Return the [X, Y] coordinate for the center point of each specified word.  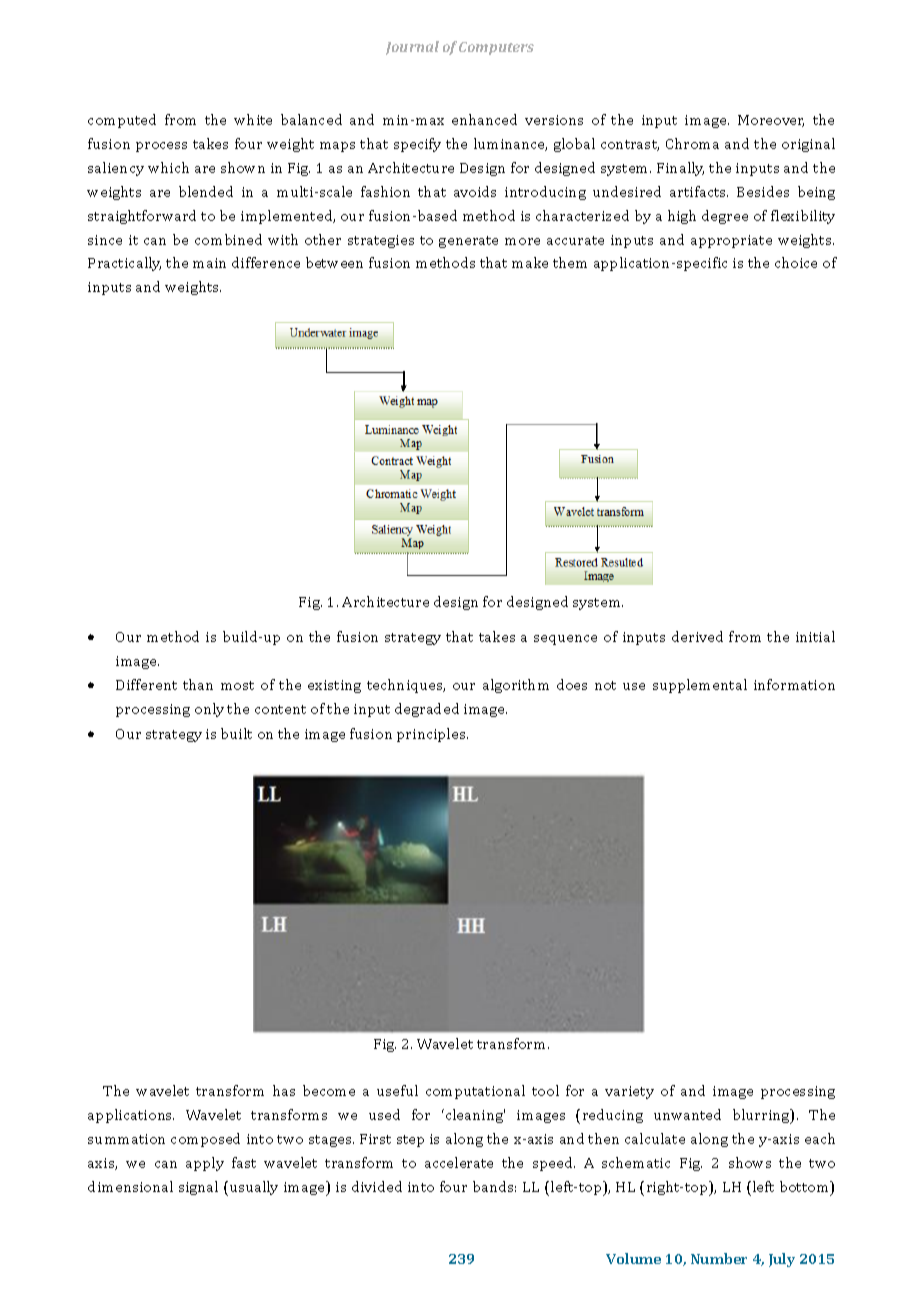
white [253, 119]
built [236, 733]
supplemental [700, 686]
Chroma [692, 143]
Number [719, 1258]
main [209, 263]
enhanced [484, 119]
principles [432, 735]
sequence [565, 640]
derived [697, 636]
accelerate [459, 1162]
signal [198, 1188]
